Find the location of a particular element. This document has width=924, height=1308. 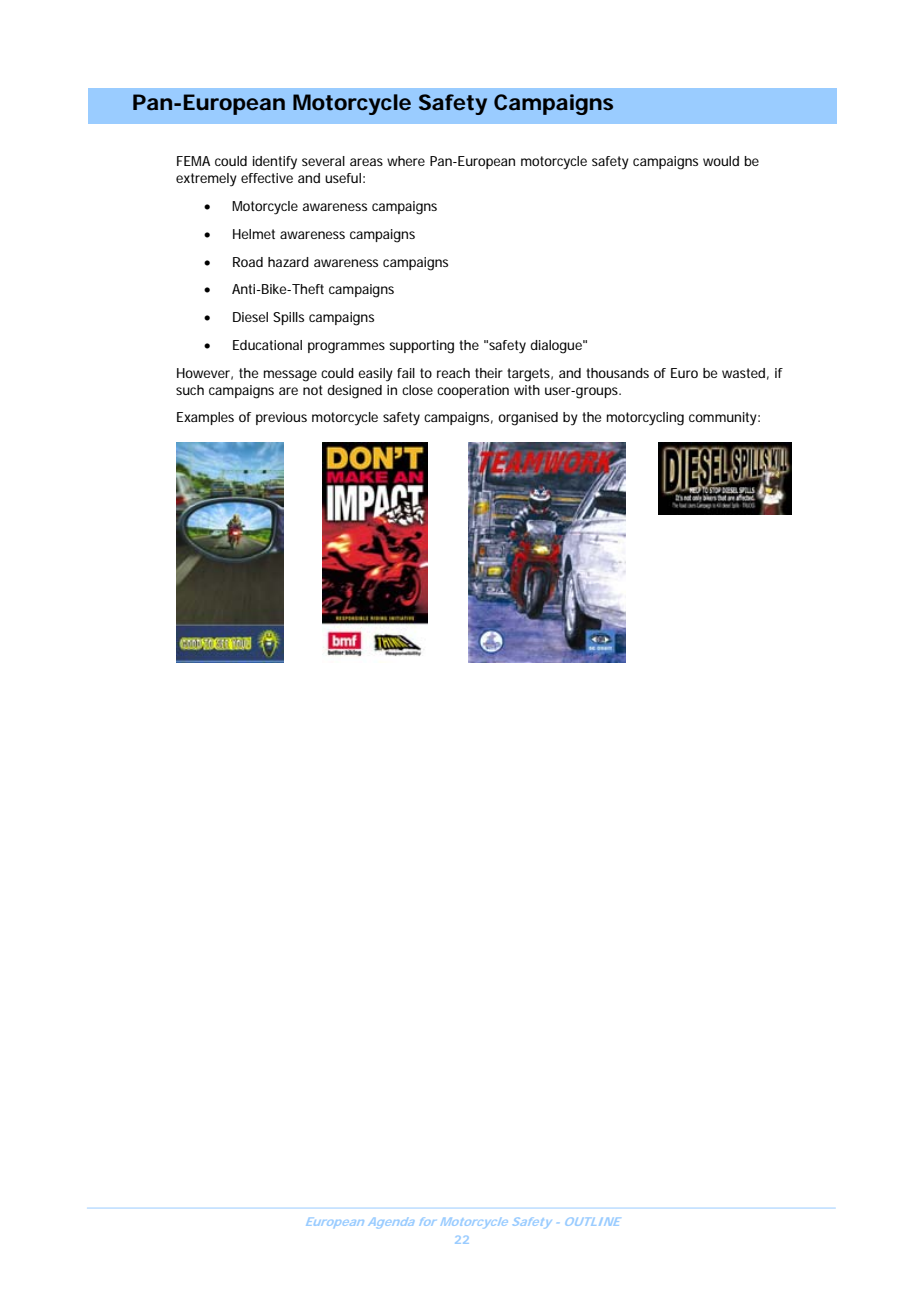

identify is located at coordinates (275, 163).
